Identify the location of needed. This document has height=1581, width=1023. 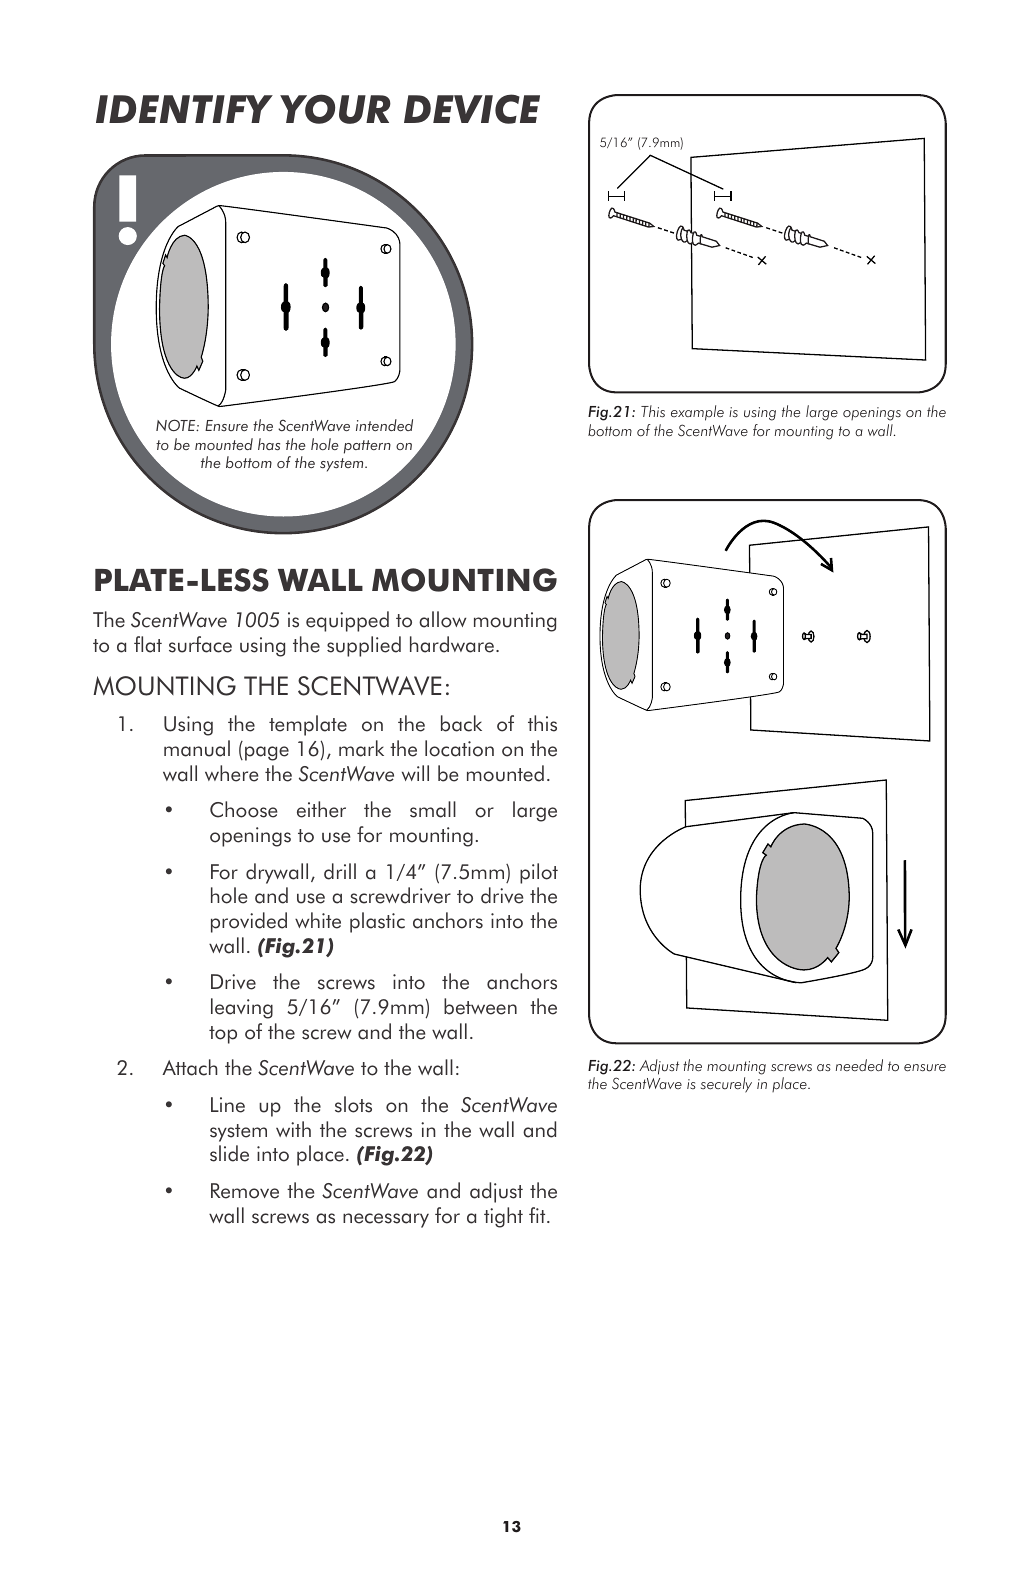
(859, 1065).
